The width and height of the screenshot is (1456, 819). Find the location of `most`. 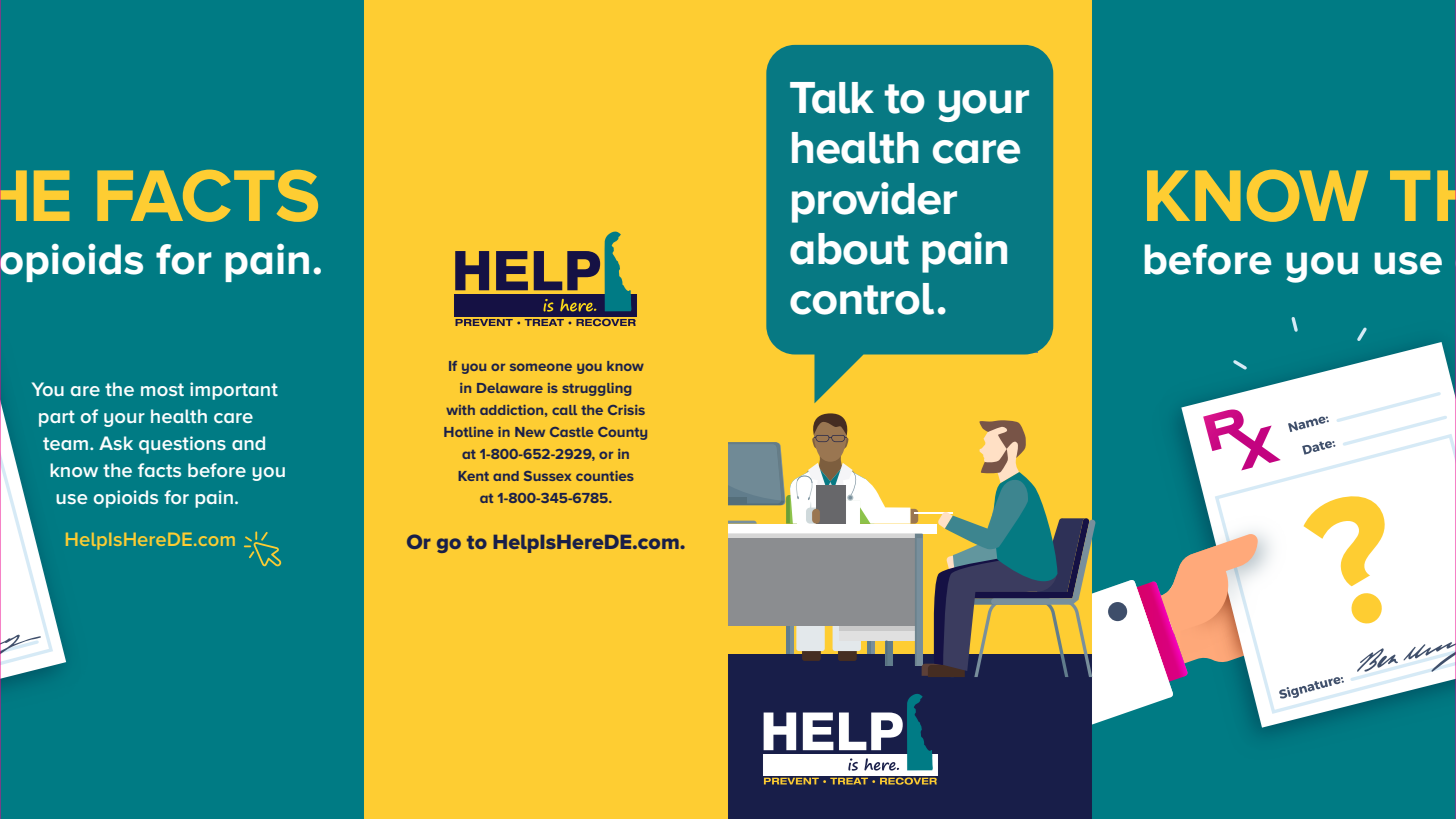

most is located at coordinates (162, 389).
